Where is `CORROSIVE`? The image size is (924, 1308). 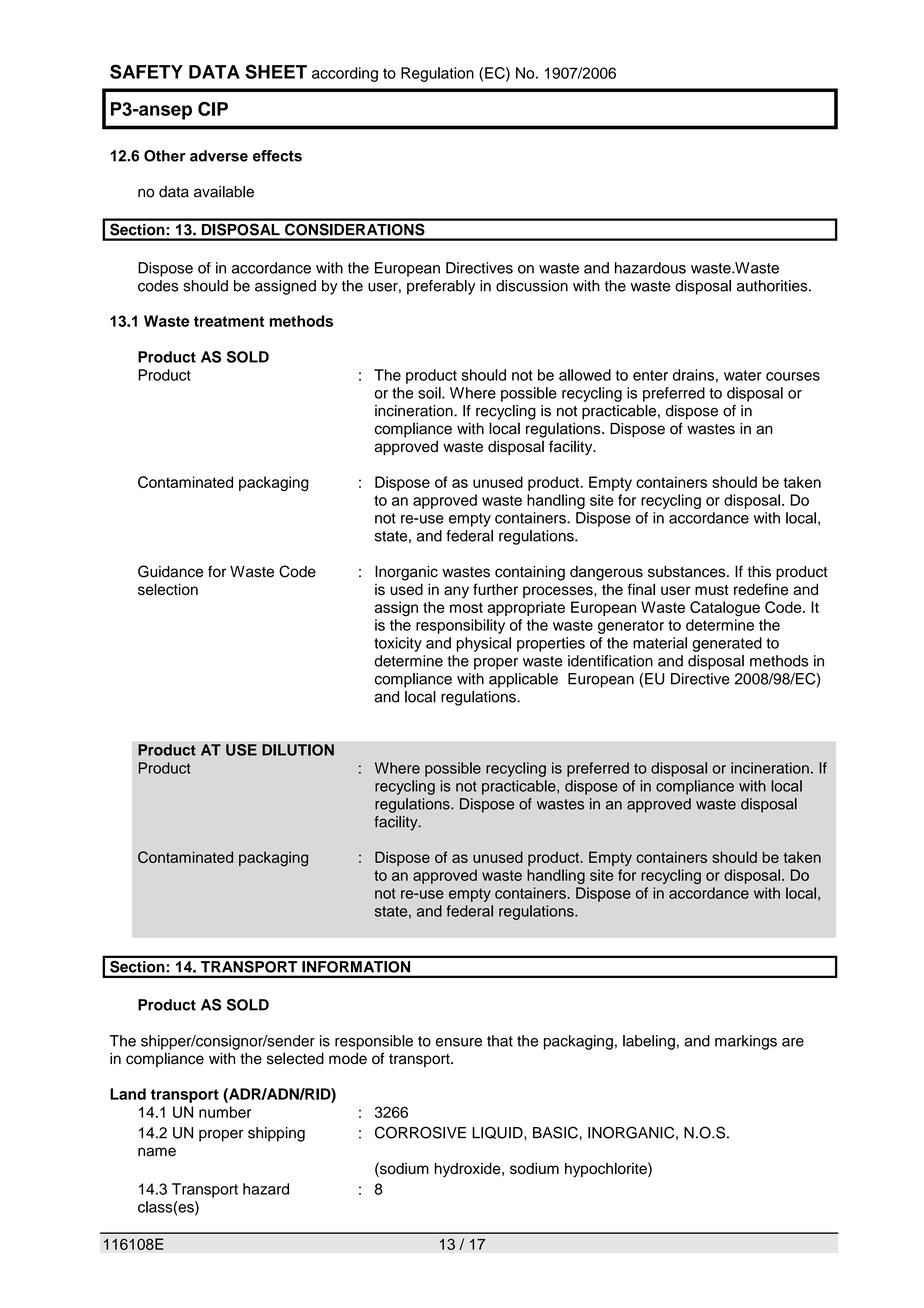 CORROSIVE is located at coordinates (420, 1132).
